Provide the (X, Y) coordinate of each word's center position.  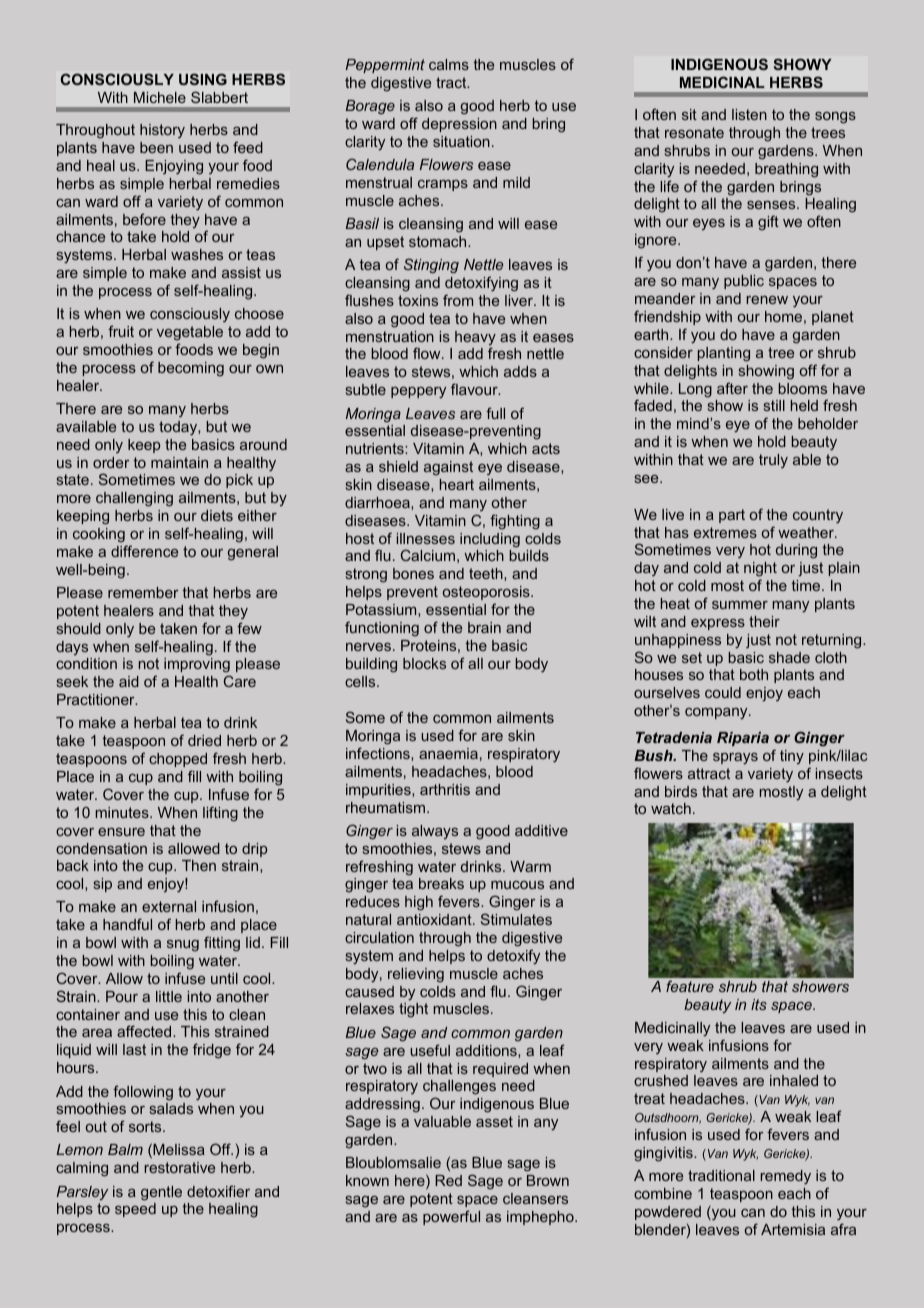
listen (749, 114)
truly (773, 461)
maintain (179, 462)
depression (459, 125)
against (448, 468)
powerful (451, 1217)
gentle (161, 1193)
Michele (160, 97)
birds (681, 791)
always (435, 832)
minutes (123, 812)
